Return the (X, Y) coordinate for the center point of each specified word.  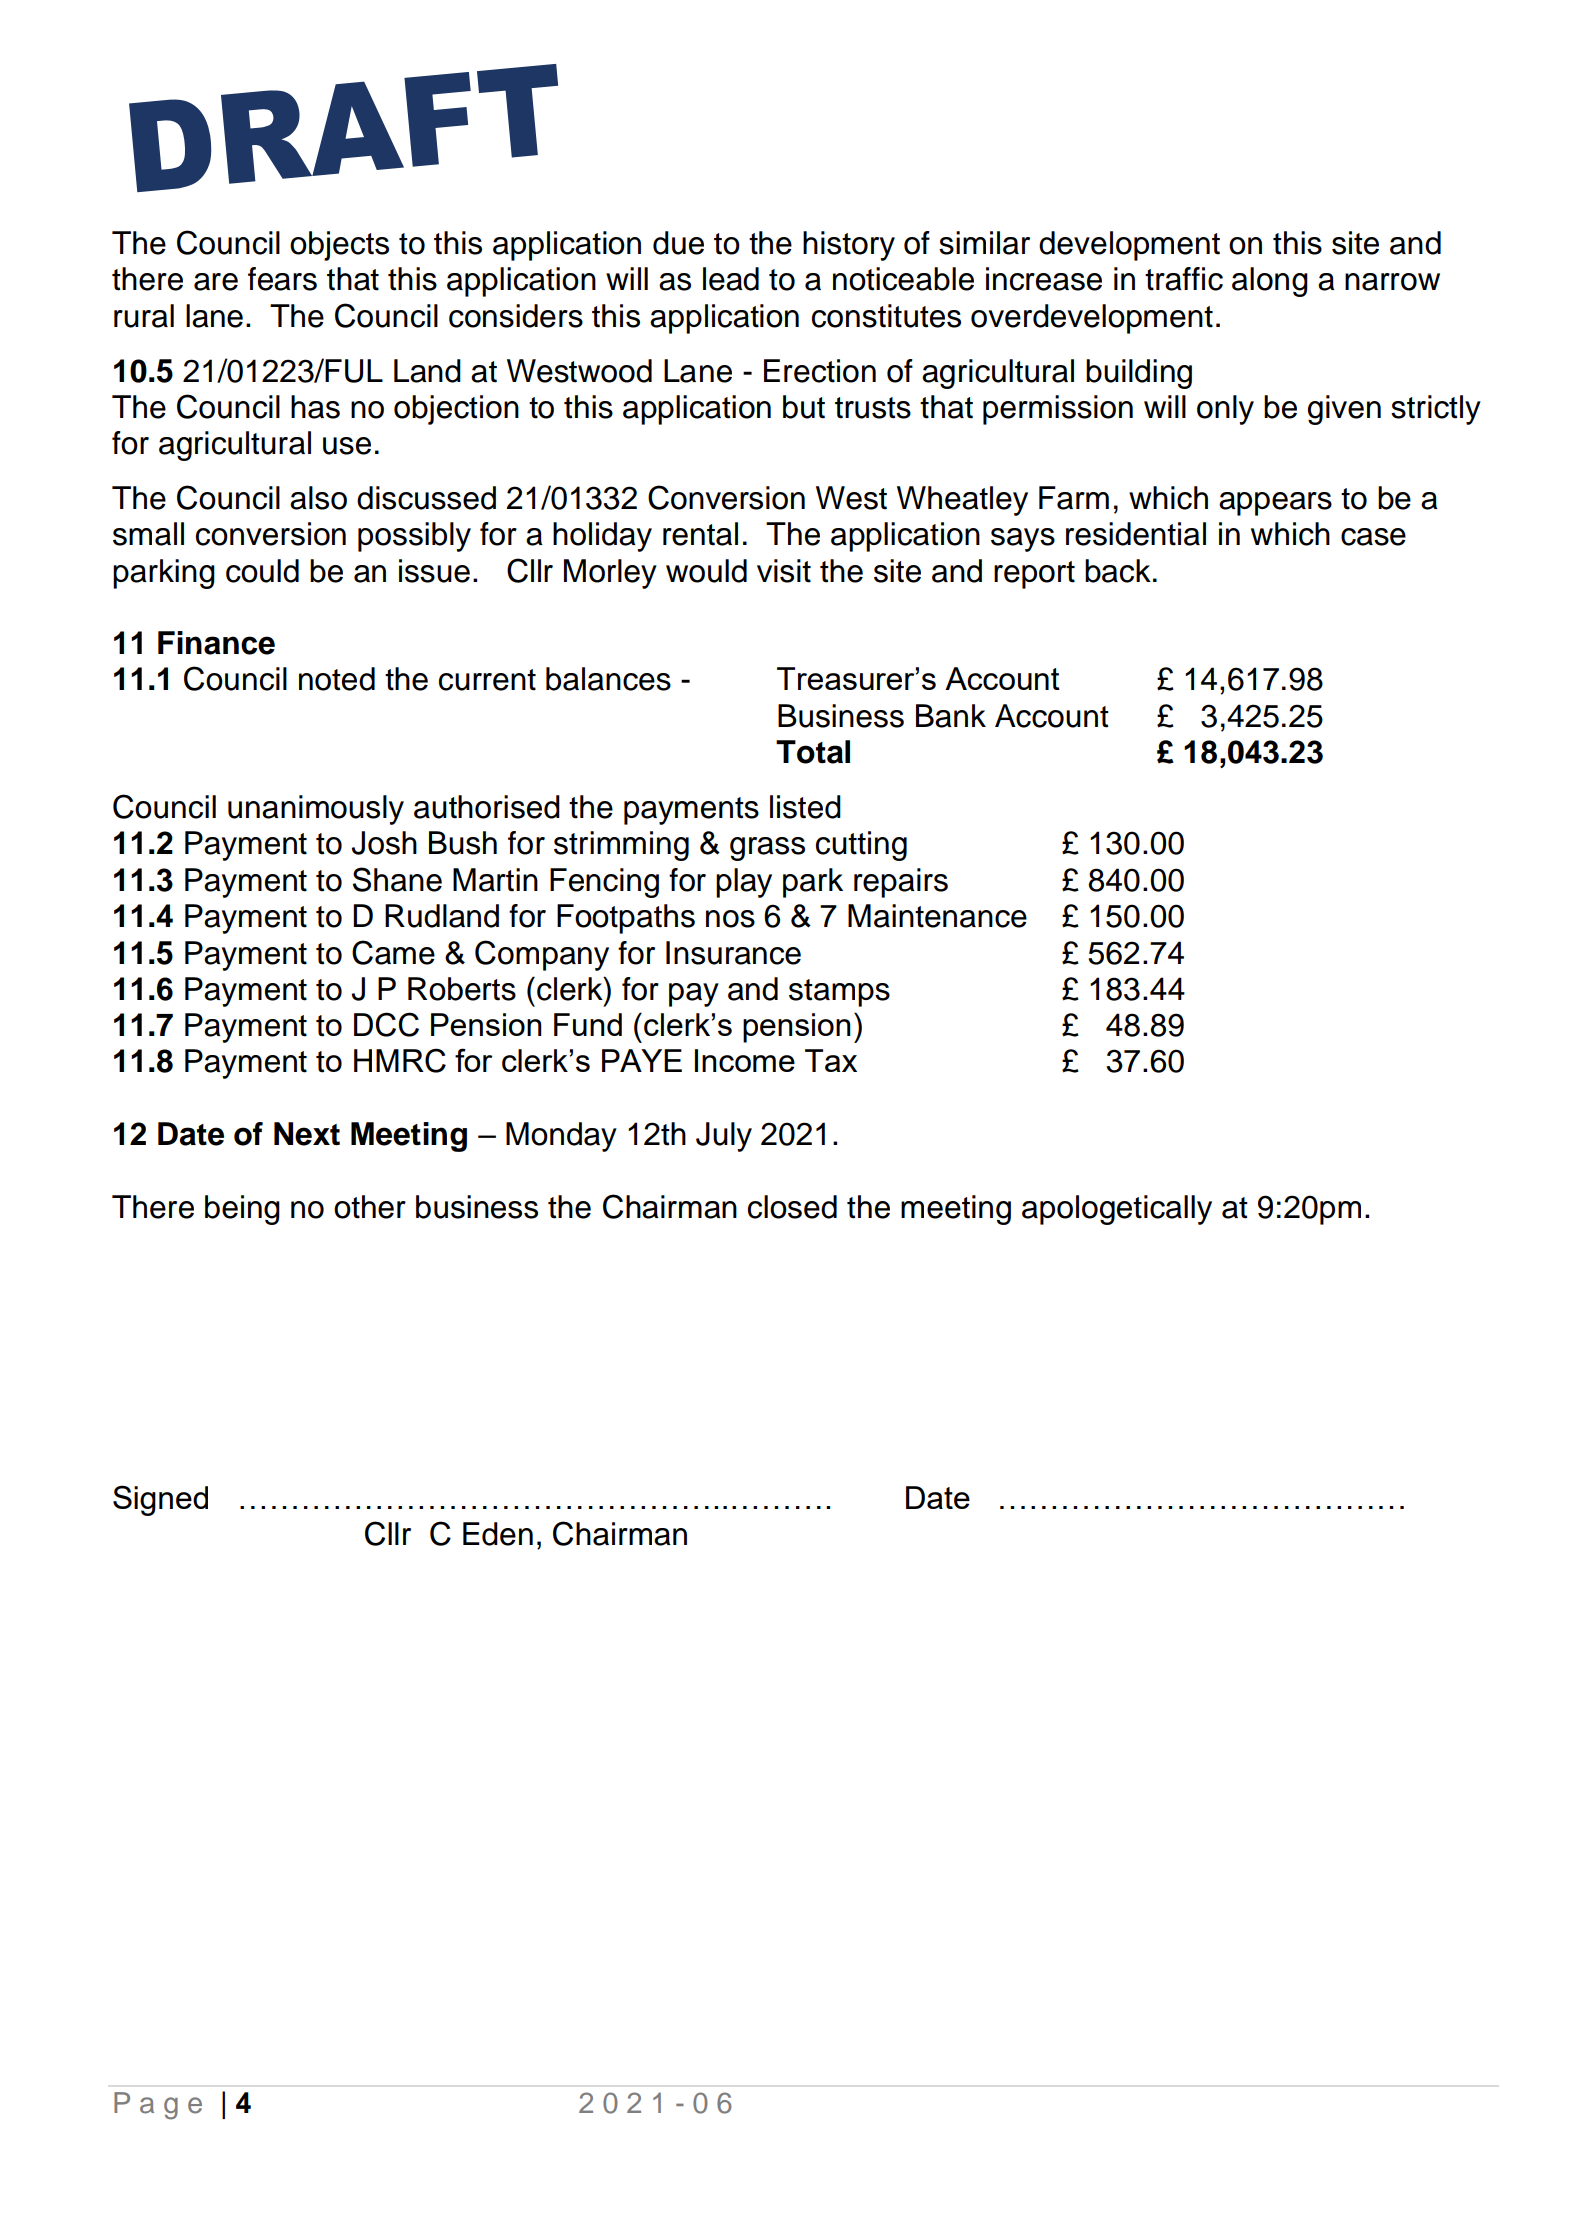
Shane (397, 879)
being (242, 1210)
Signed (160, 1500)
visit (784, 571)
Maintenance (937, 916)
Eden (498, 1534)
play (744, 883)
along (1270, 282)
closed (792, 1207)
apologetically (1117, 1210)
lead (731, 279)
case (1373, 537)
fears (282, 279)
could (262, 571)
